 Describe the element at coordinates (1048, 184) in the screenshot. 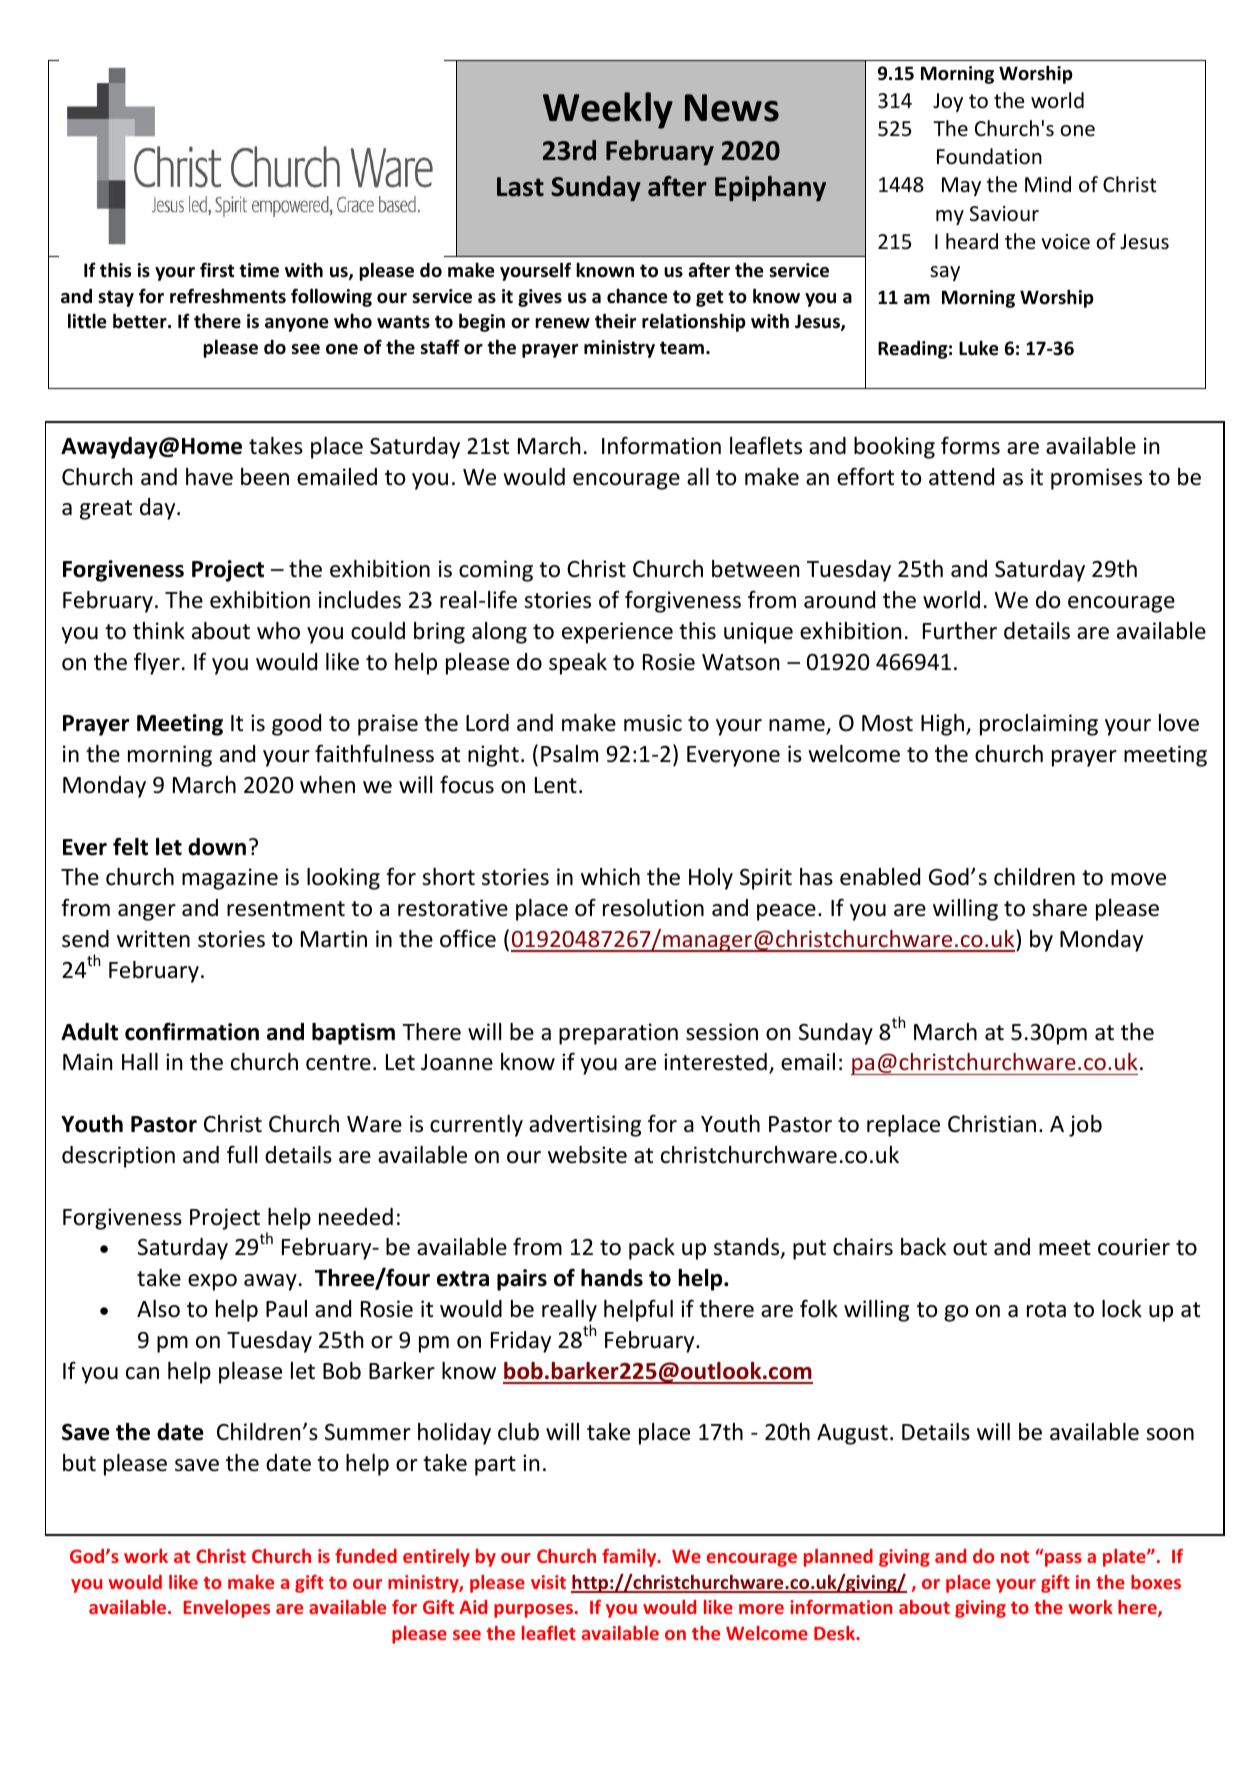

I see `Mind` at that location.
